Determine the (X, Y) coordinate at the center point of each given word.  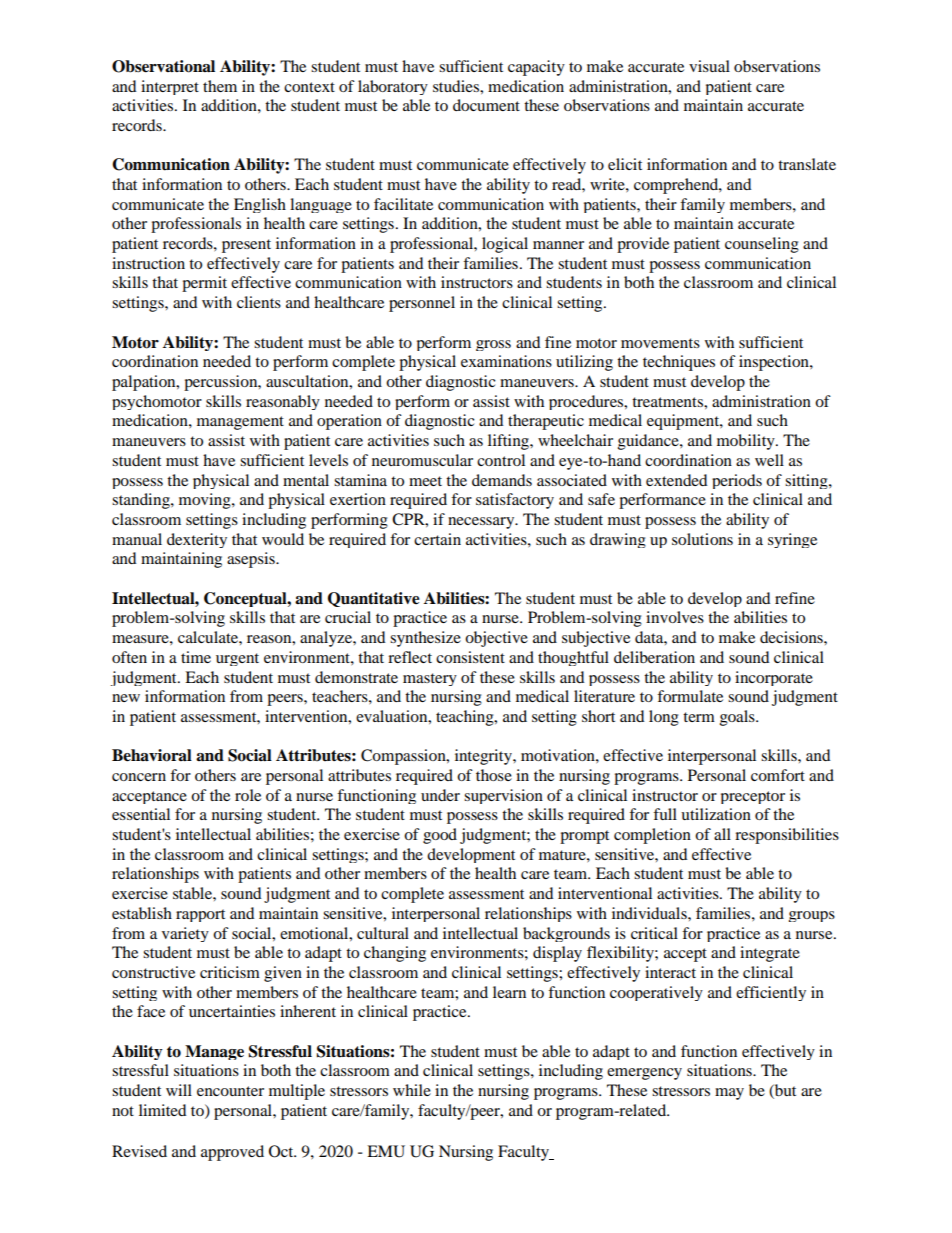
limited (163, 1110)
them (220, 86)
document (486, 105)
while (412, 1090)
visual (709, 66)
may (729, 1094)
